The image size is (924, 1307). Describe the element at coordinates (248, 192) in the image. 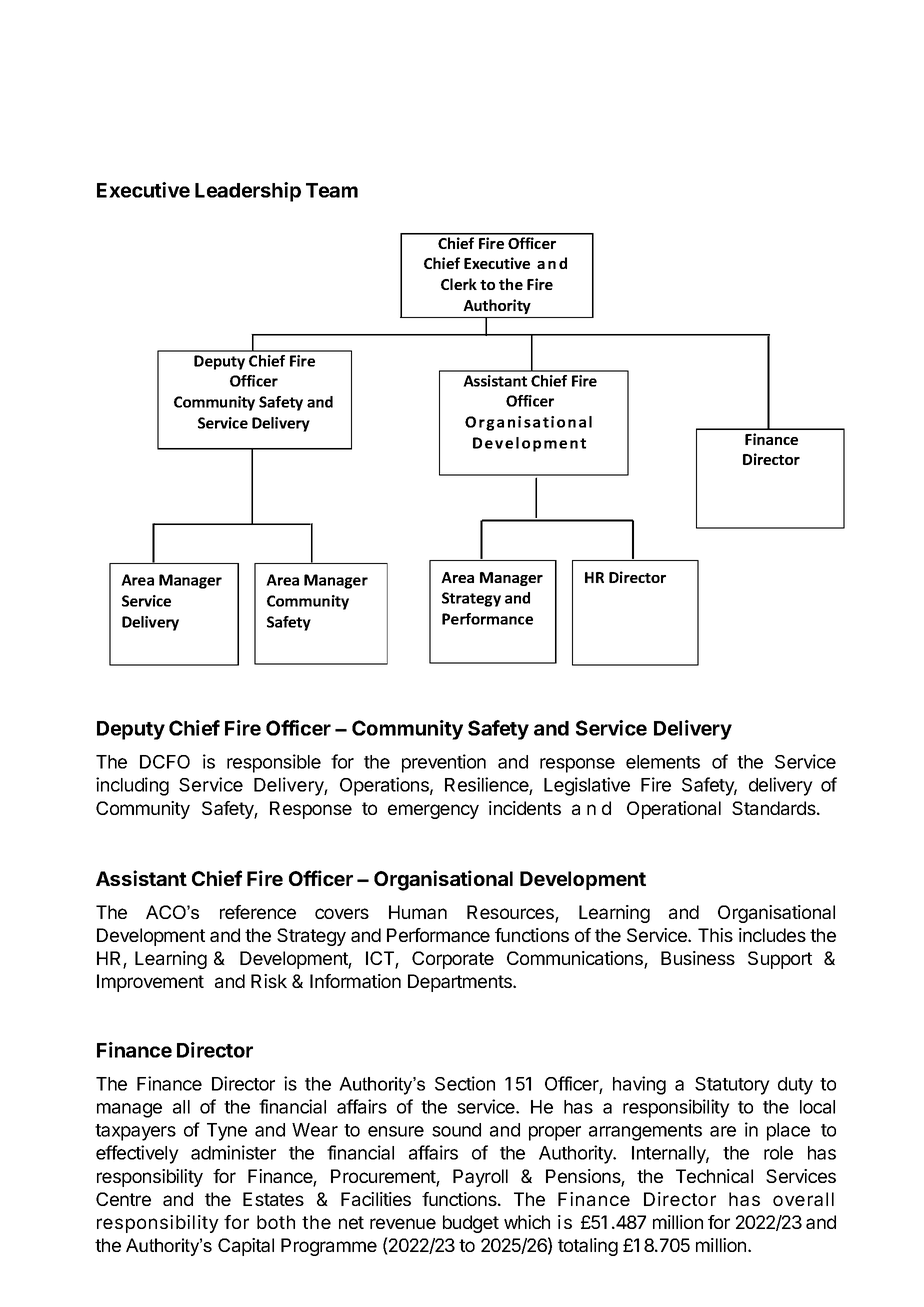

I see `Leadership` at that location.
